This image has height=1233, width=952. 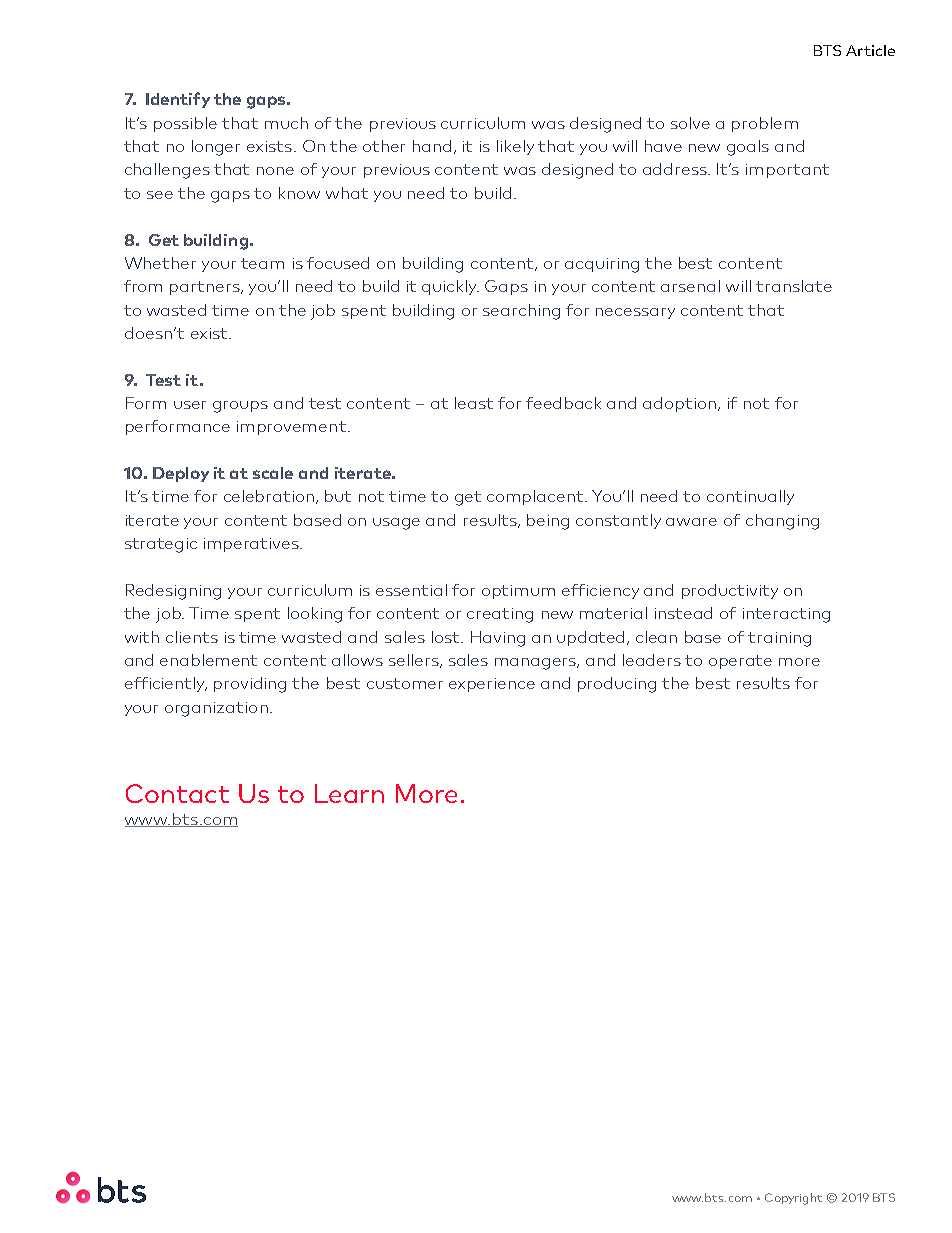 What do you see at coordinates (474, 403) in the image?
I see `least` at bounding box center [474, 403].
